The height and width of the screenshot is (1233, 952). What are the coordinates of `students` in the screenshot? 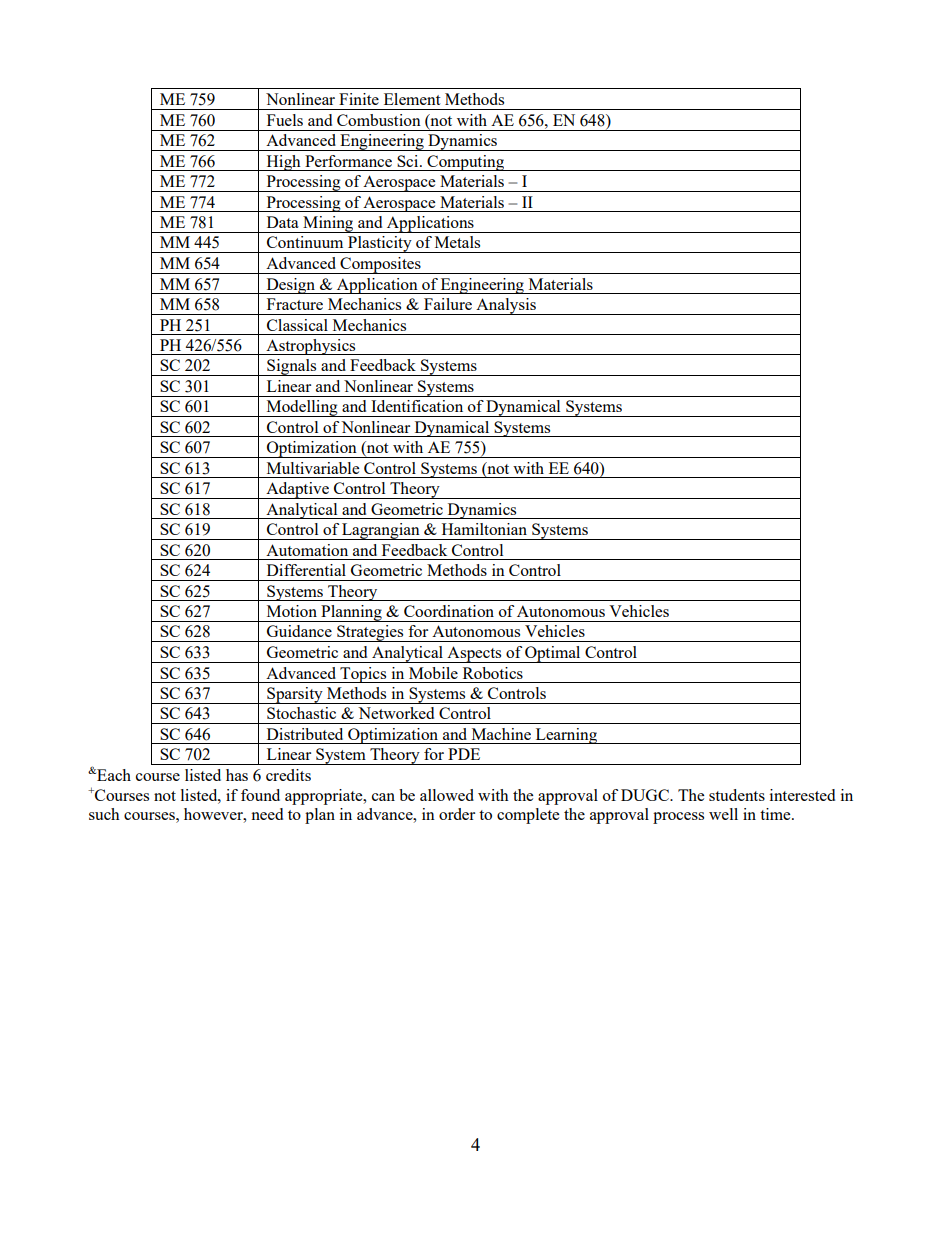 It's located at (737, 795).
